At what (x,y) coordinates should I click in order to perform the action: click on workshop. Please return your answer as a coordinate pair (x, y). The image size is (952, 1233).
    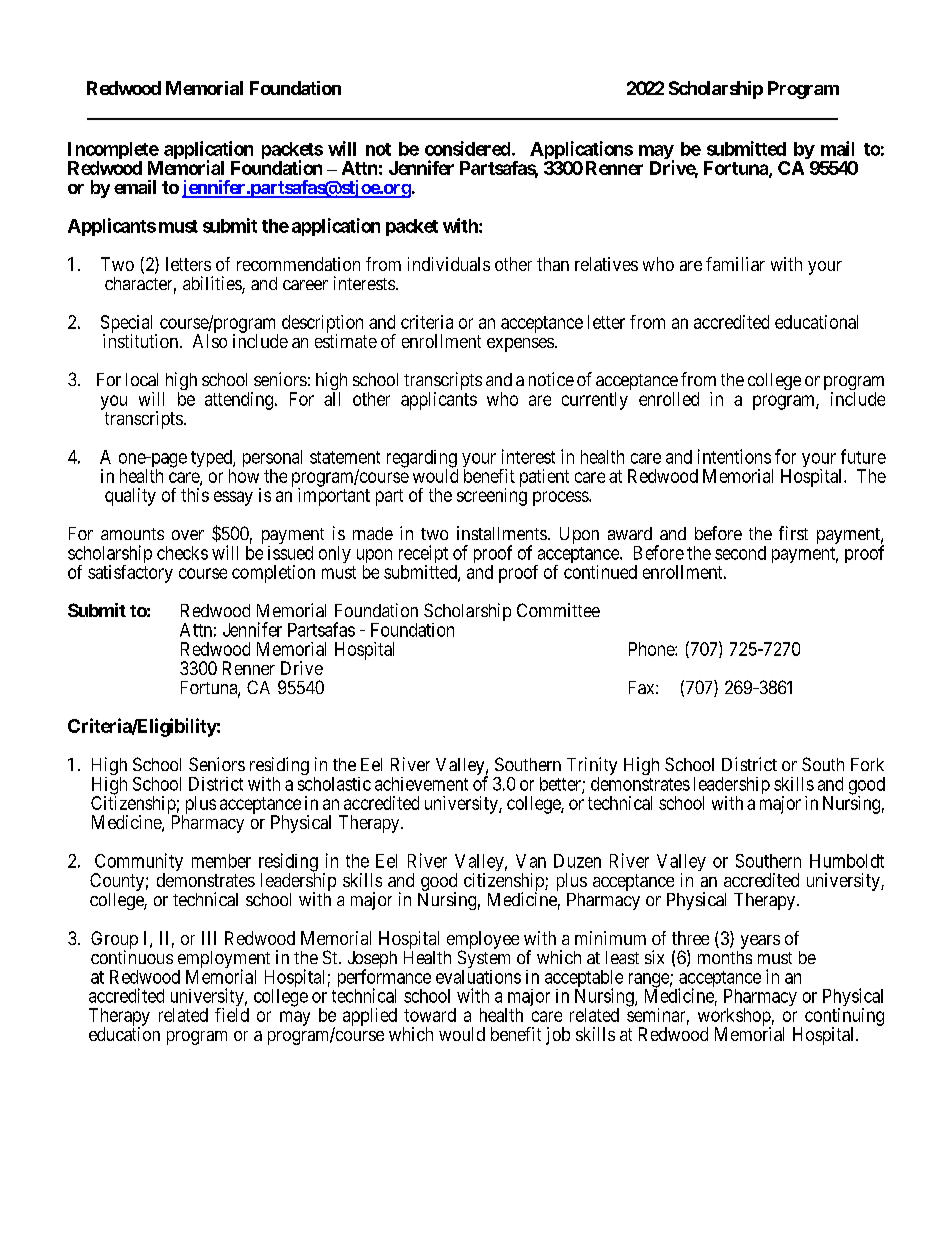
    Looking at the image, I should click on (734, 1018).
